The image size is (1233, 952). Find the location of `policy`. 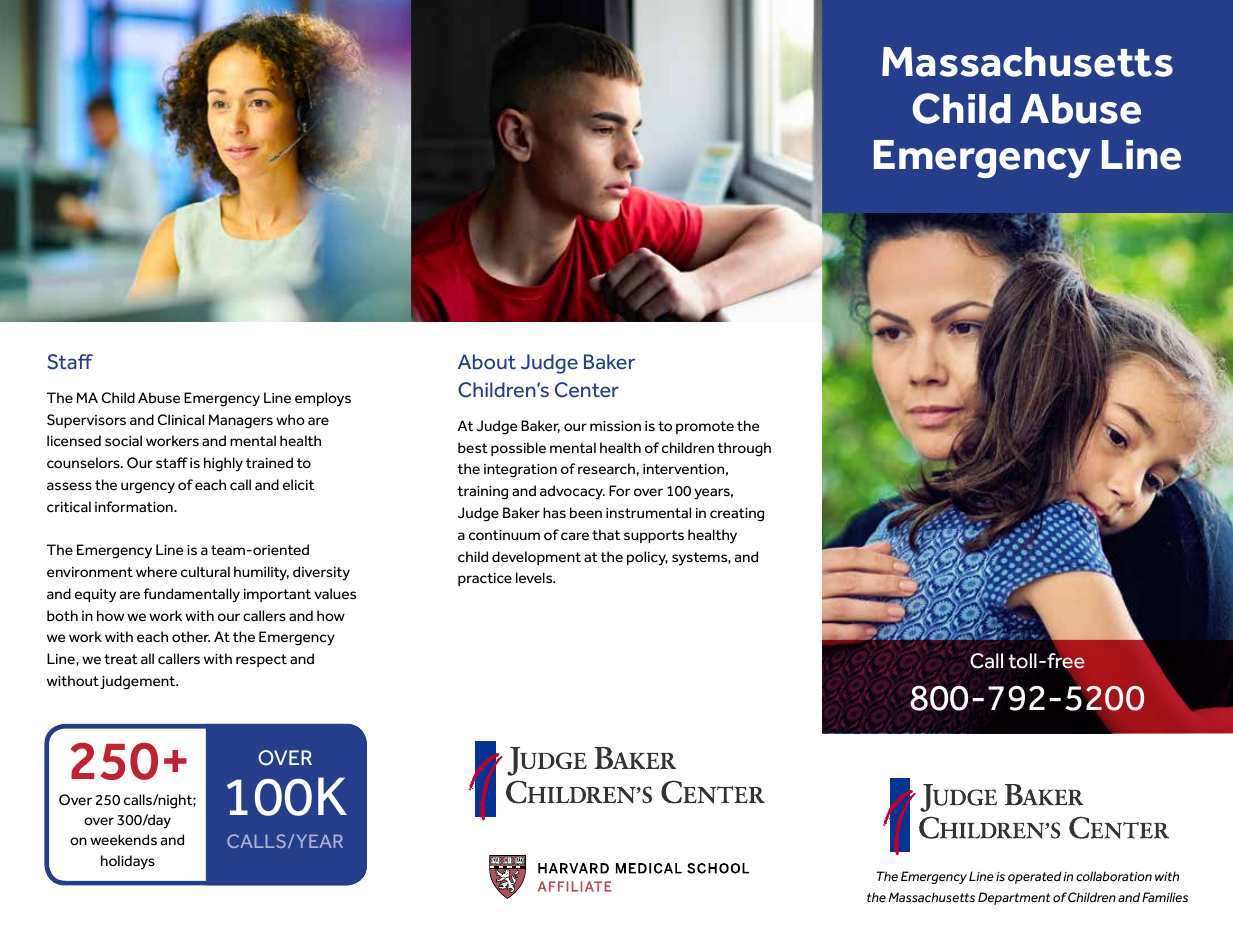

policy is located at coordinates (647, 558).
